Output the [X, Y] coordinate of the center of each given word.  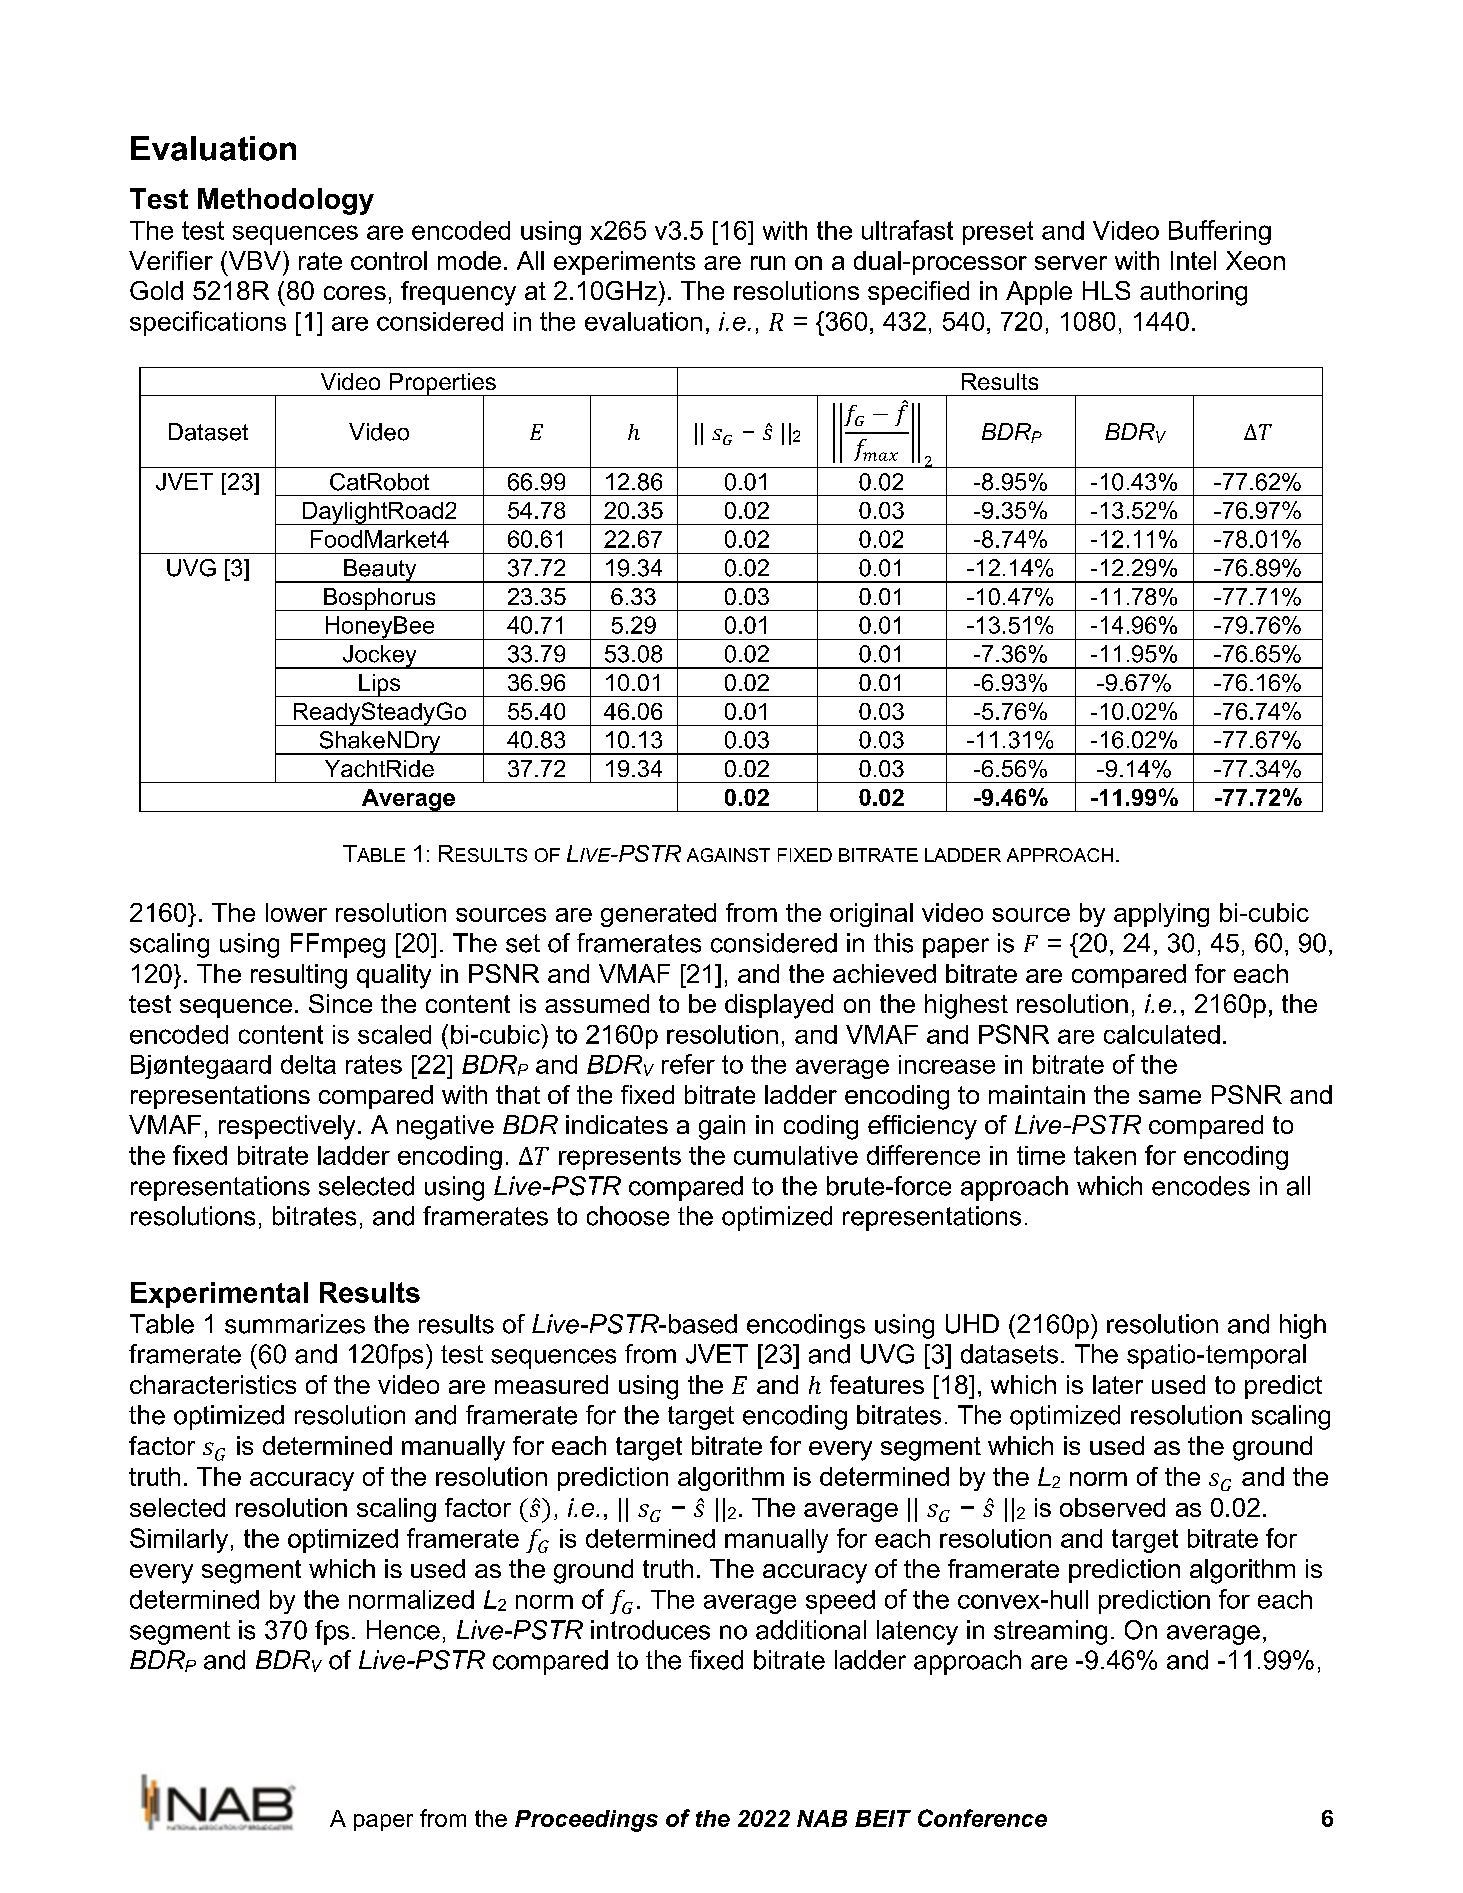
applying [1161, 915]
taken [1105, 1155]
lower [296, 912]
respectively [287, 1127]
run [768, 263]
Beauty [380, 571]
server [1071, 263]
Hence [403, 1630]
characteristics [213, 1384]
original [871, 915]
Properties [442, 385]
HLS [1106, 290]
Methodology [286, 201]
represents [620, 1158]
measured [551, 1384]
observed [1112, 1507]
